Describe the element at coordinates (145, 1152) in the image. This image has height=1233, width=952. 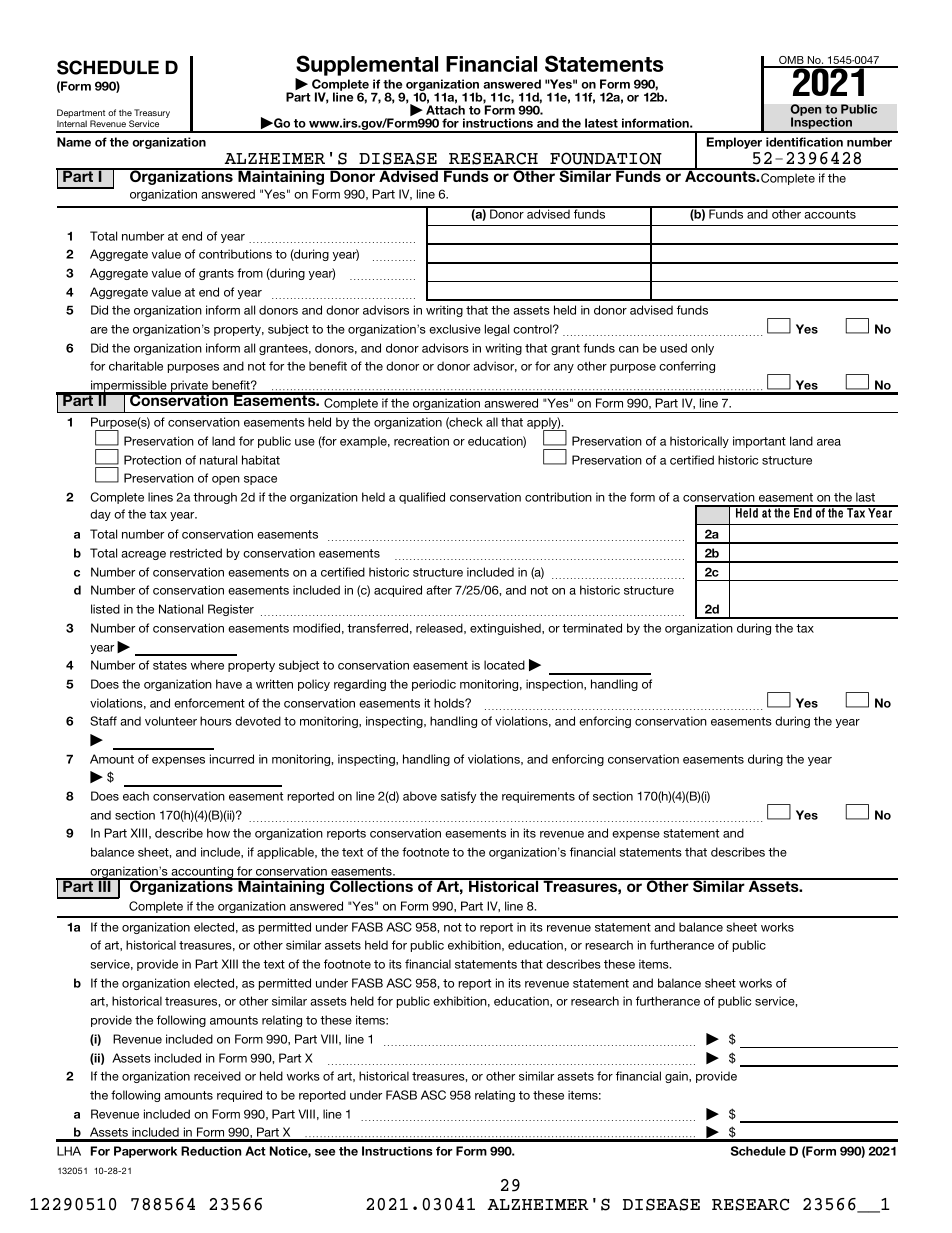
I see `Paperwork` at that location.
